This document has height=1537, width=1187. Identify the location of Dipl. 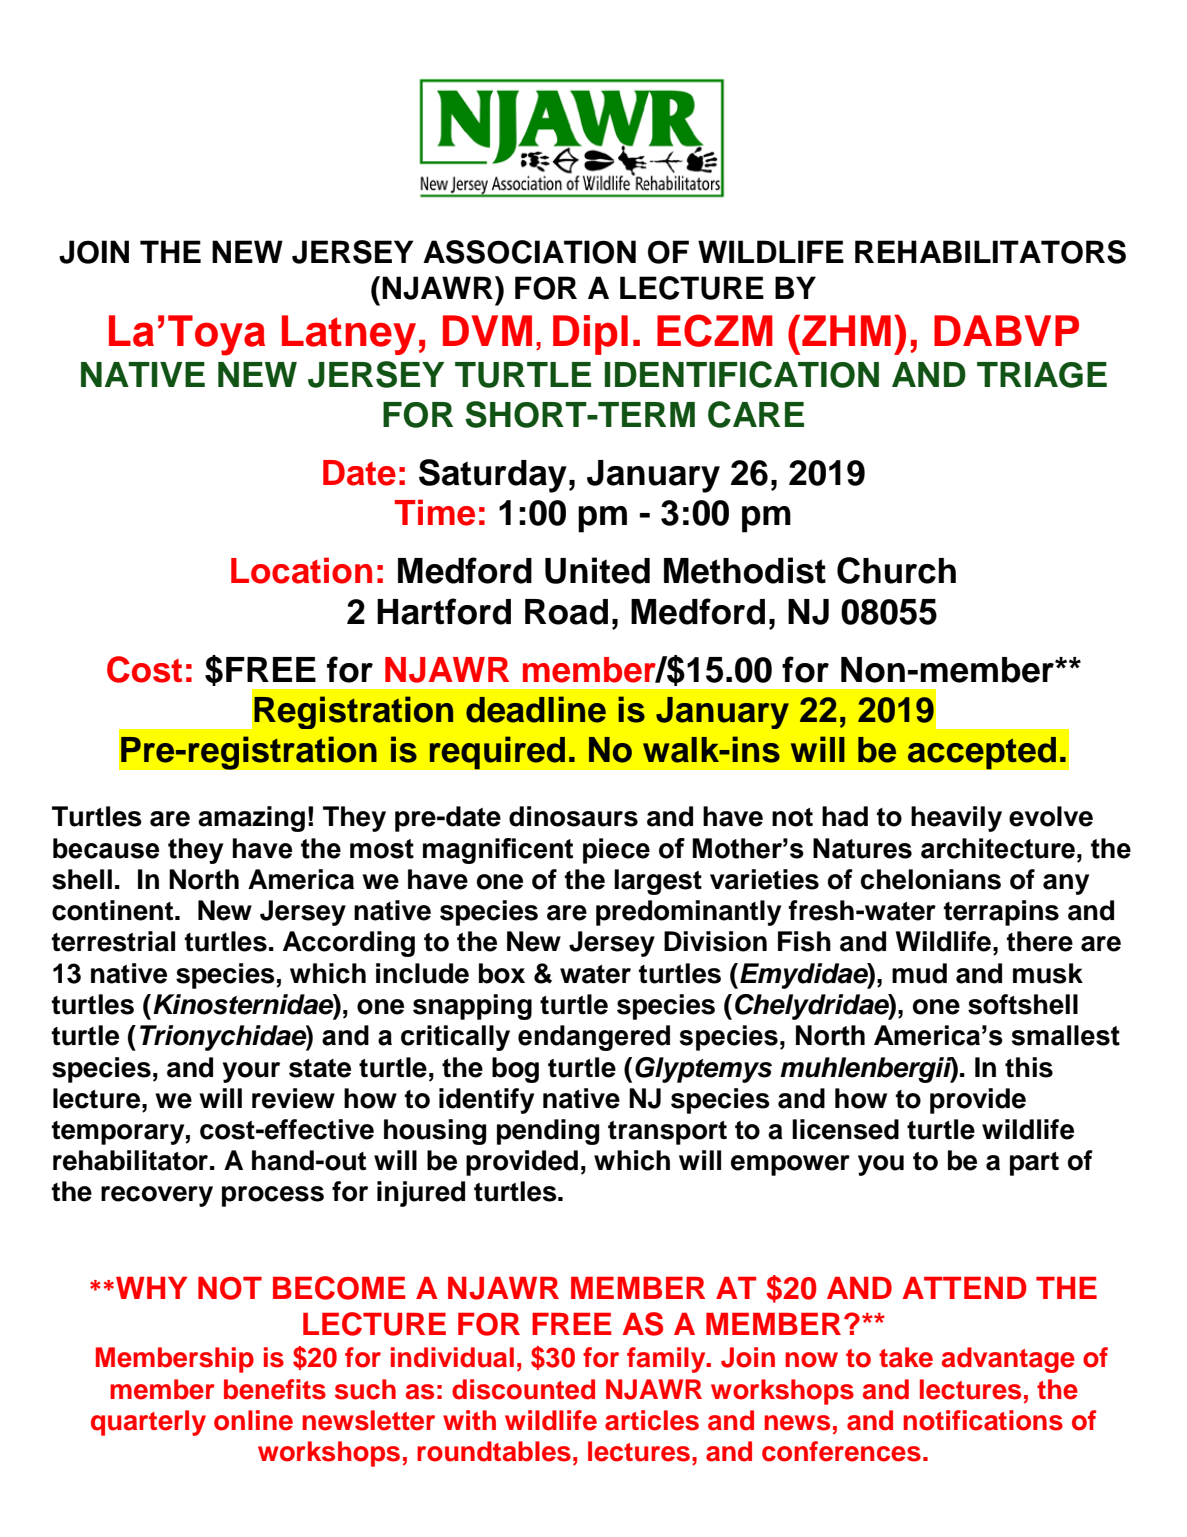
(590, 335).
